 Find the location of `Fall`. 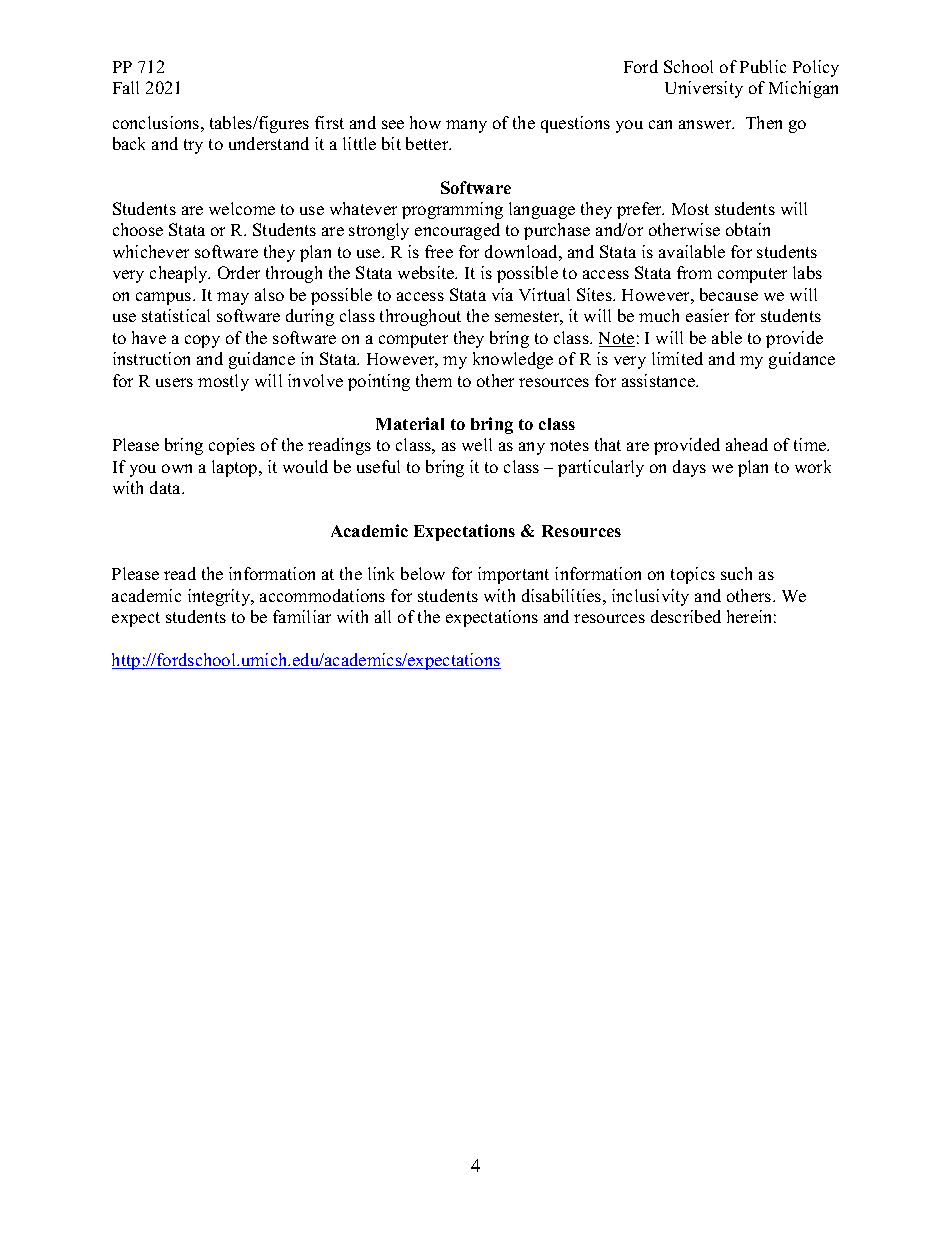

Fall is located at coordinates (126, 87).
